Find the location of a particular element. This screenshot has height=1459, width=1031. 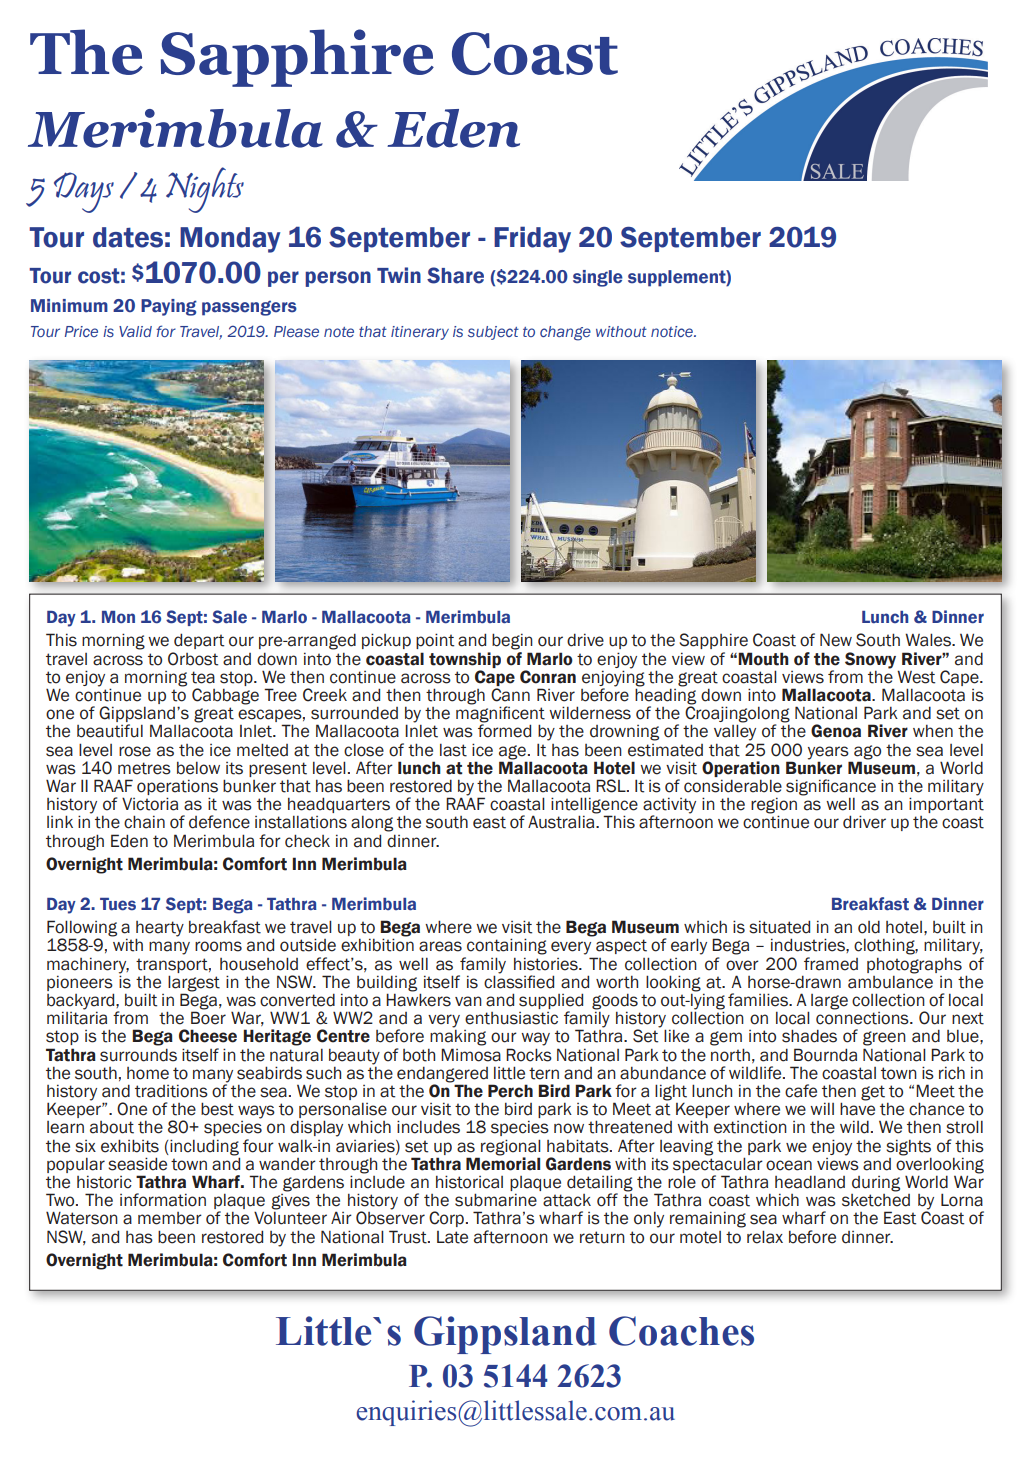

depart is located at coordinates (199, 641).
